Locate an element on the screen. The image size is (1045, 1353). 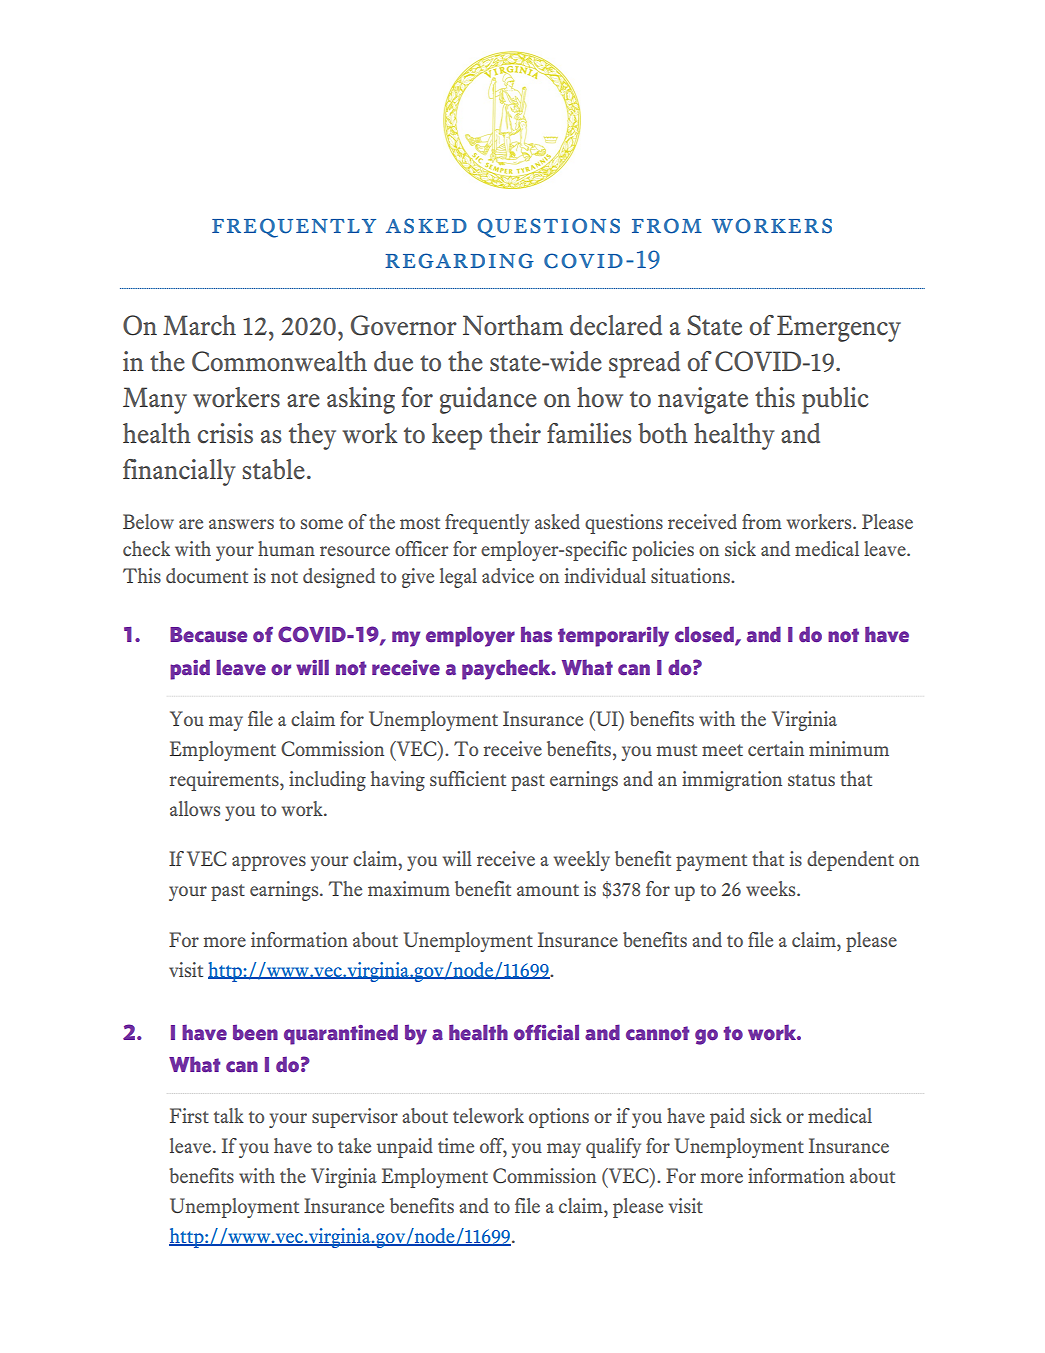
Because is located at coordinates (209, 635).
